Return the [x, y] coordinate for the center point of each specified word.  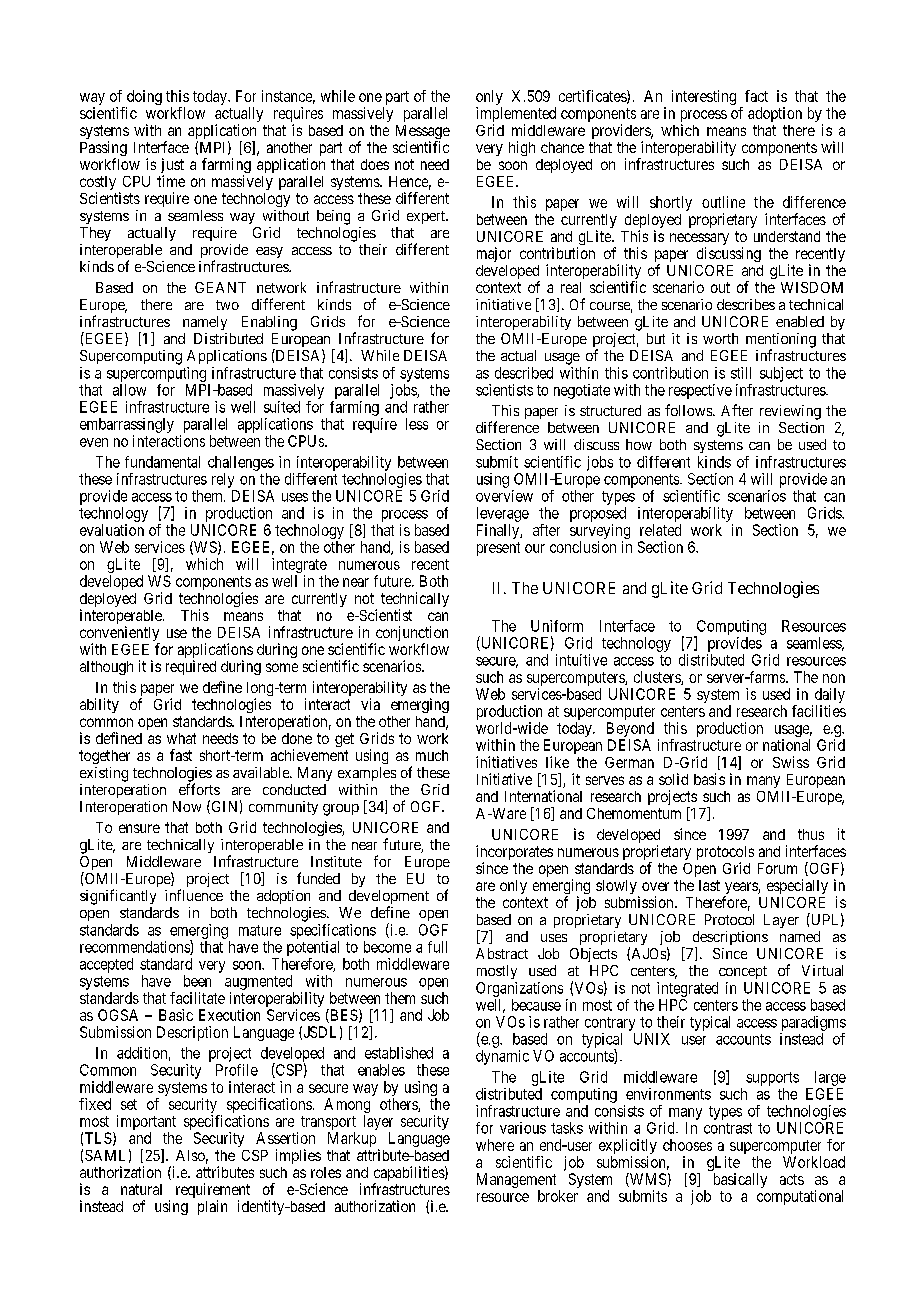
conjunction [411, 635]
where [495, 1145]
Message [423, 133]
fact [756, 96]
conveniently [120, 635]
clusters [658, 678]
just [172, 167]
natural [141, 1189]
